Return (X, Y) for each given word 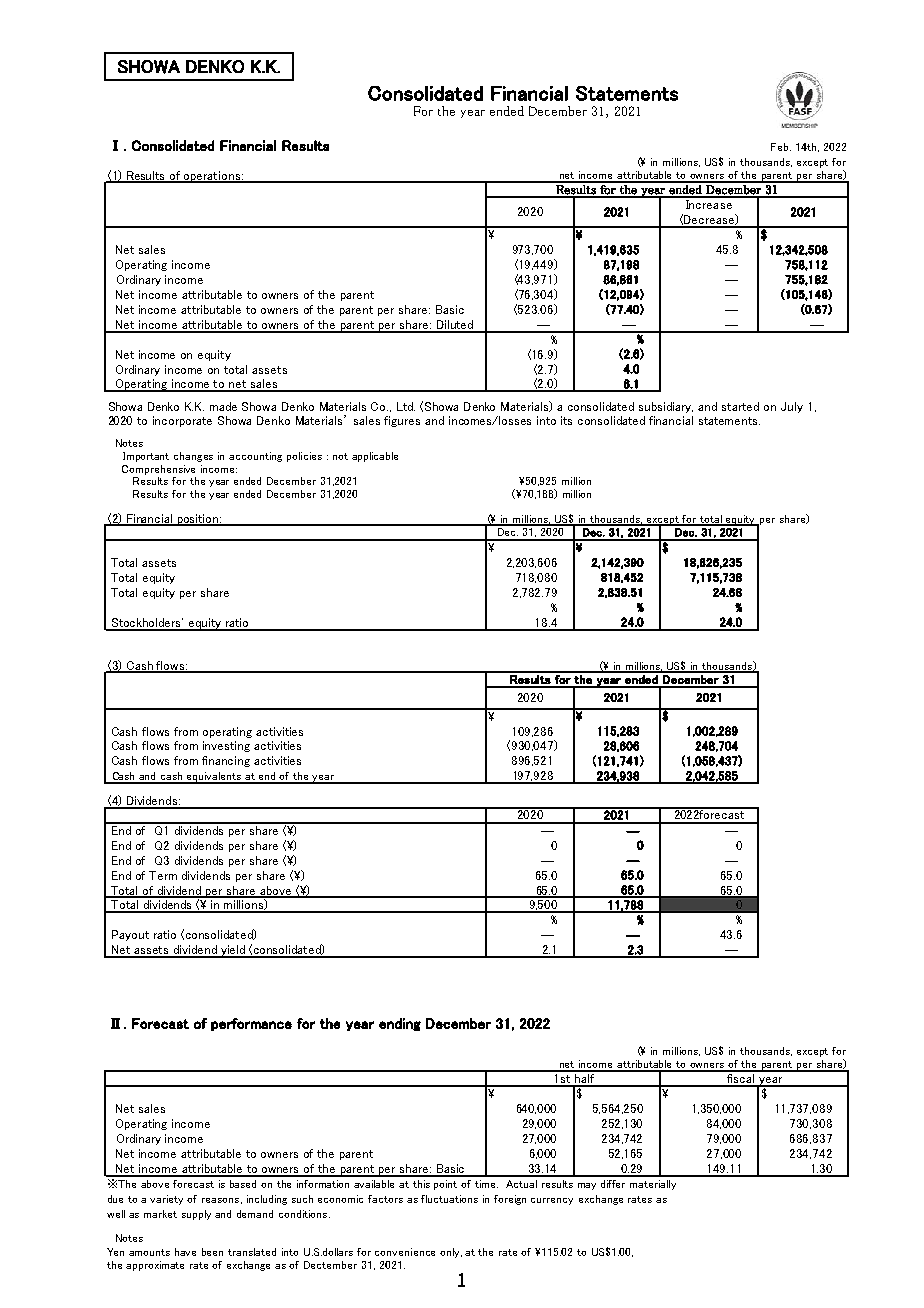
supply (196, 1215)
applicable (375, 457)
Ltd (406, 406)
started (740, 406)
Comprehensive (158, 470)
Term (163, 875)
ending (400, 1024)
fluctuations (449, 1199)
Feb (781, 147)
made (223, 406)
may (587, 1186)
